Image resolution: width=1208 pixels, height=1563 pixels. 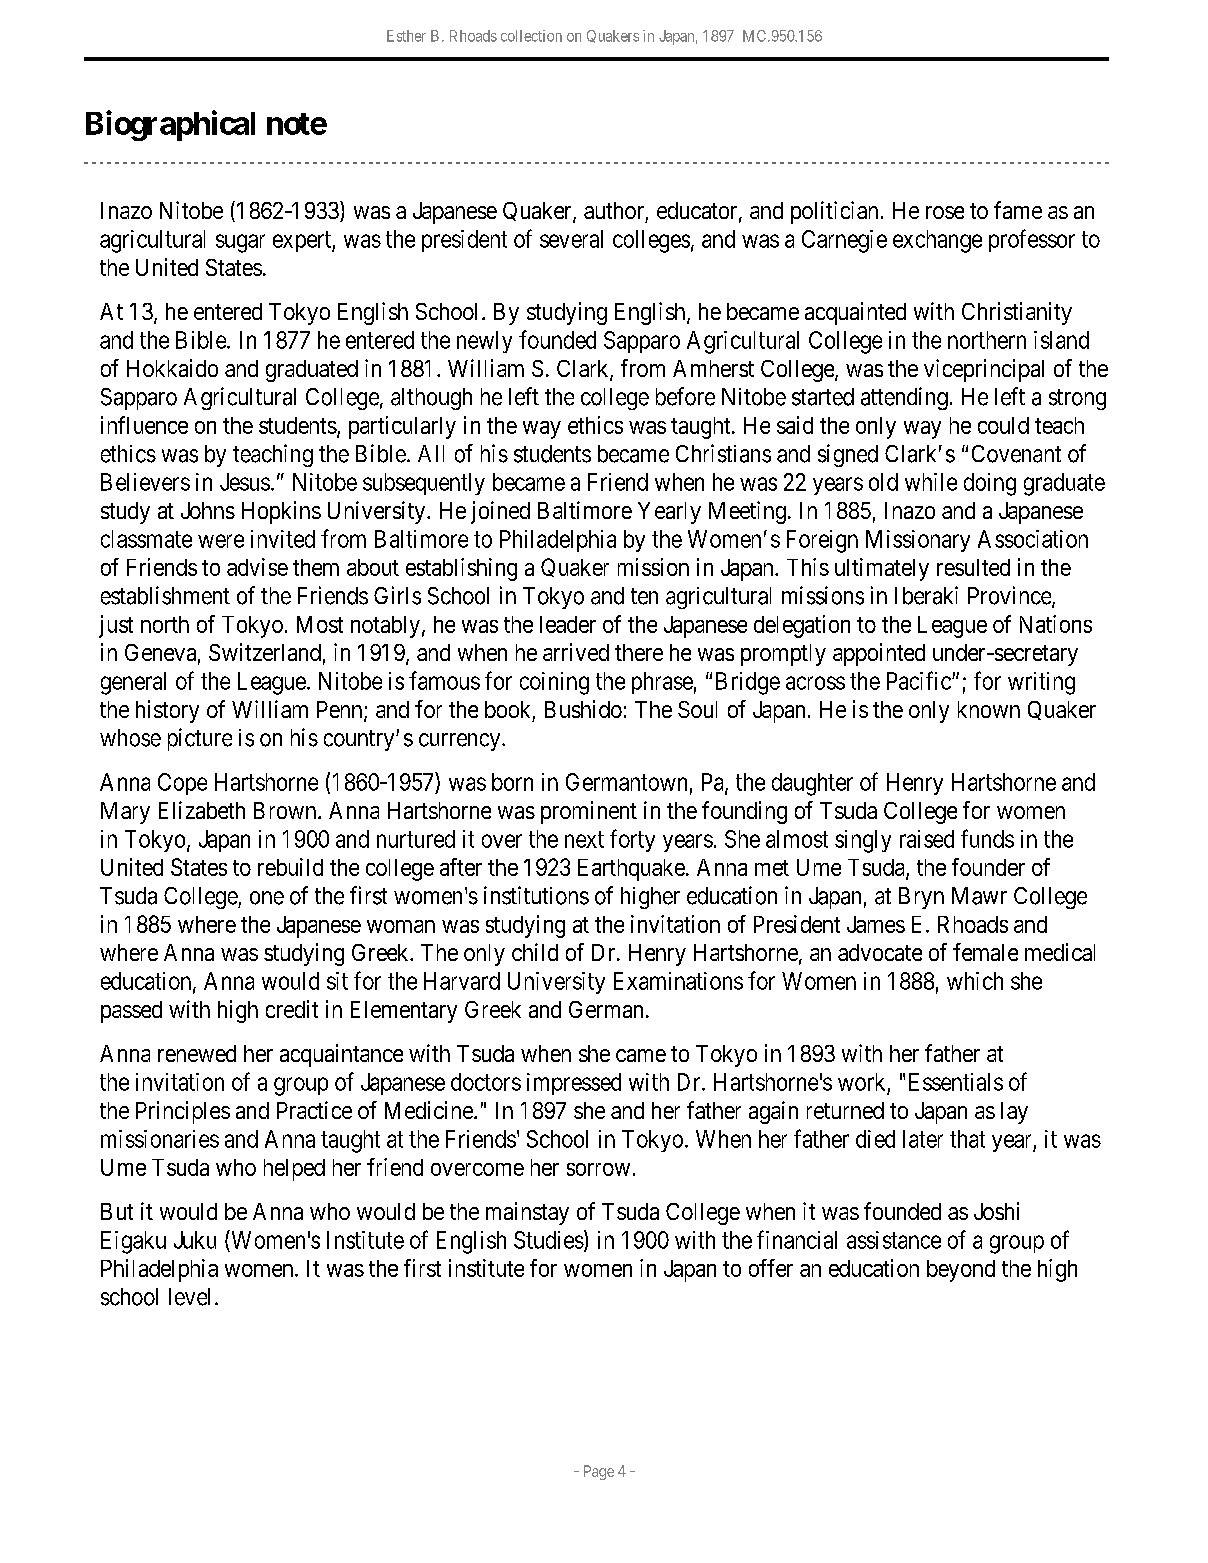 What do you see at coordinates (183, 1112) in the screenshot?
I see `Principles` at bounding box center [183, 1112].
